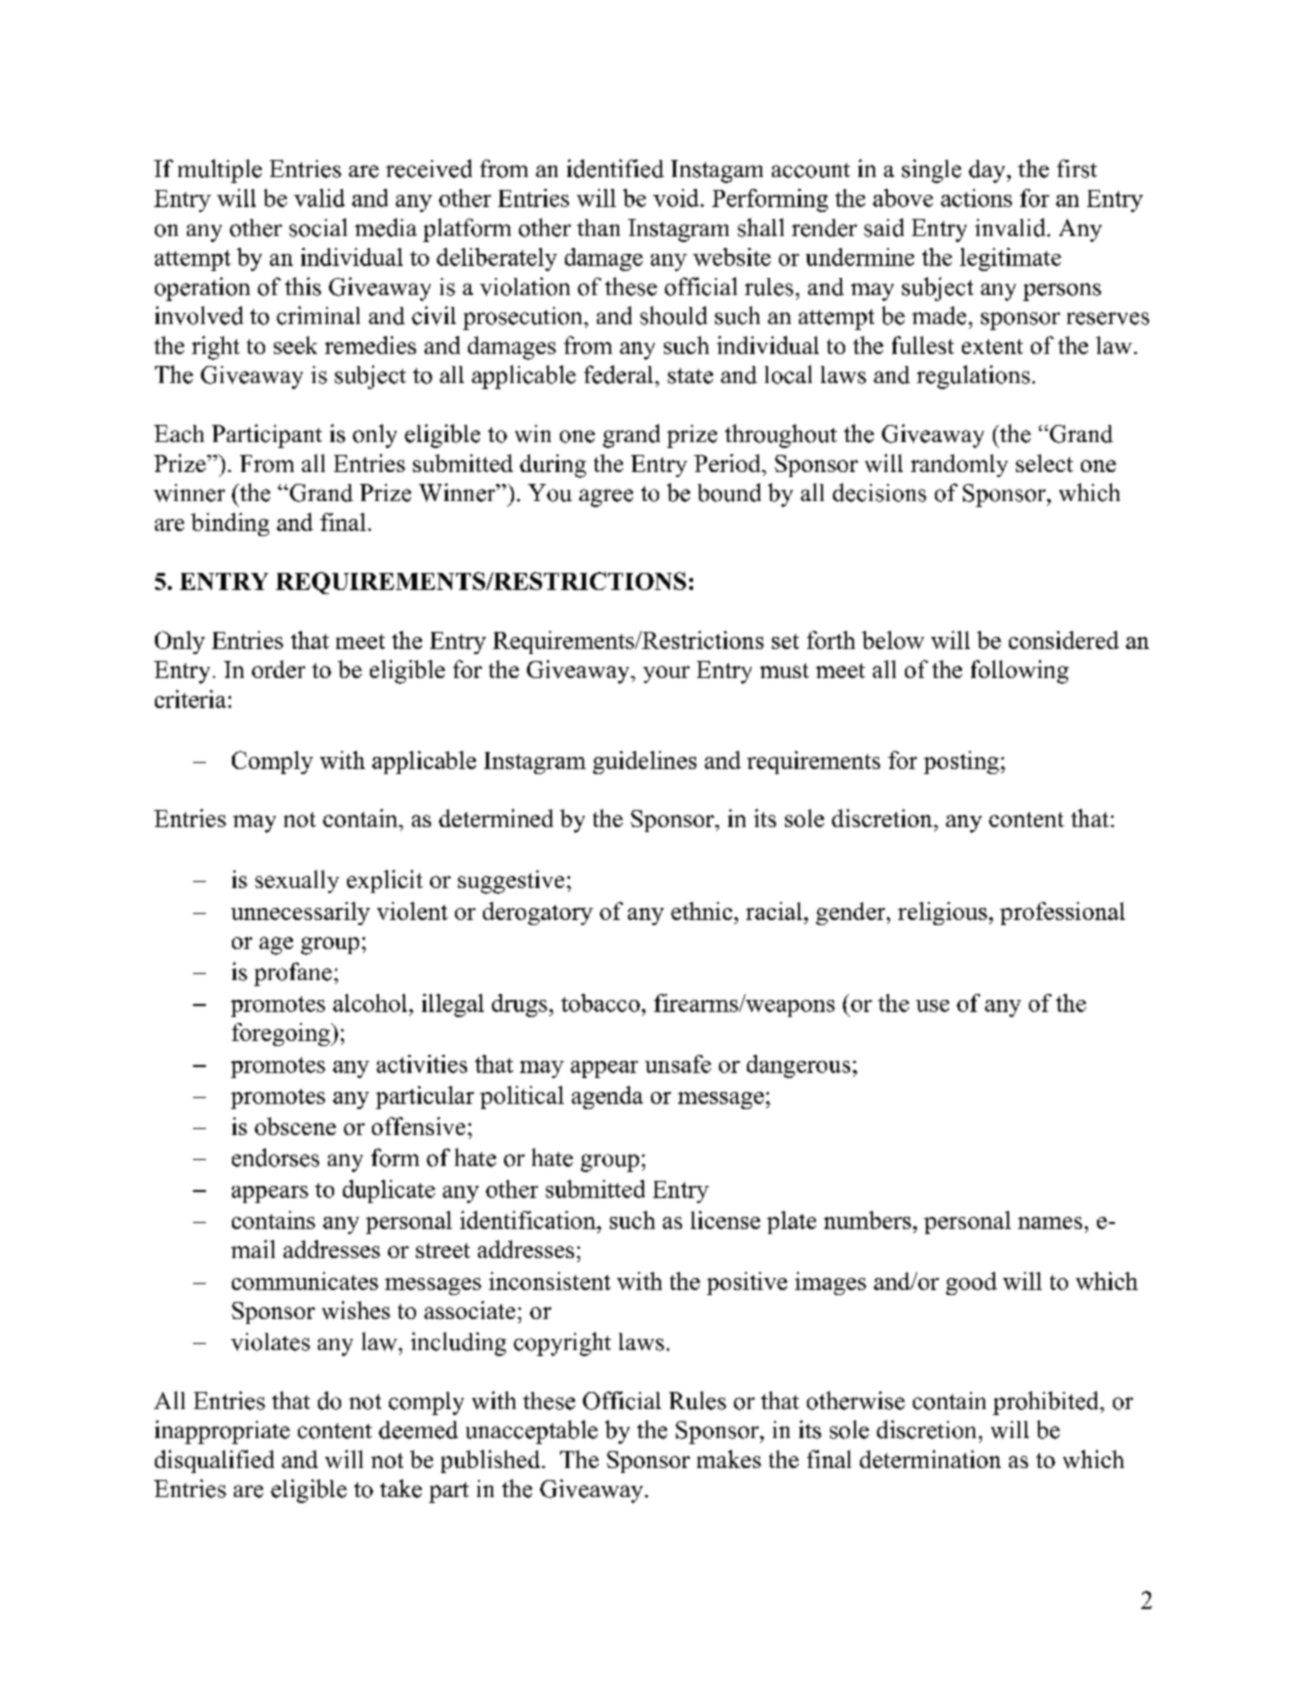 The image size is (1307, 1691). What do you see at coordinates (976, 198) in the image?
I see `actions` at bounding box center [976, 198].
